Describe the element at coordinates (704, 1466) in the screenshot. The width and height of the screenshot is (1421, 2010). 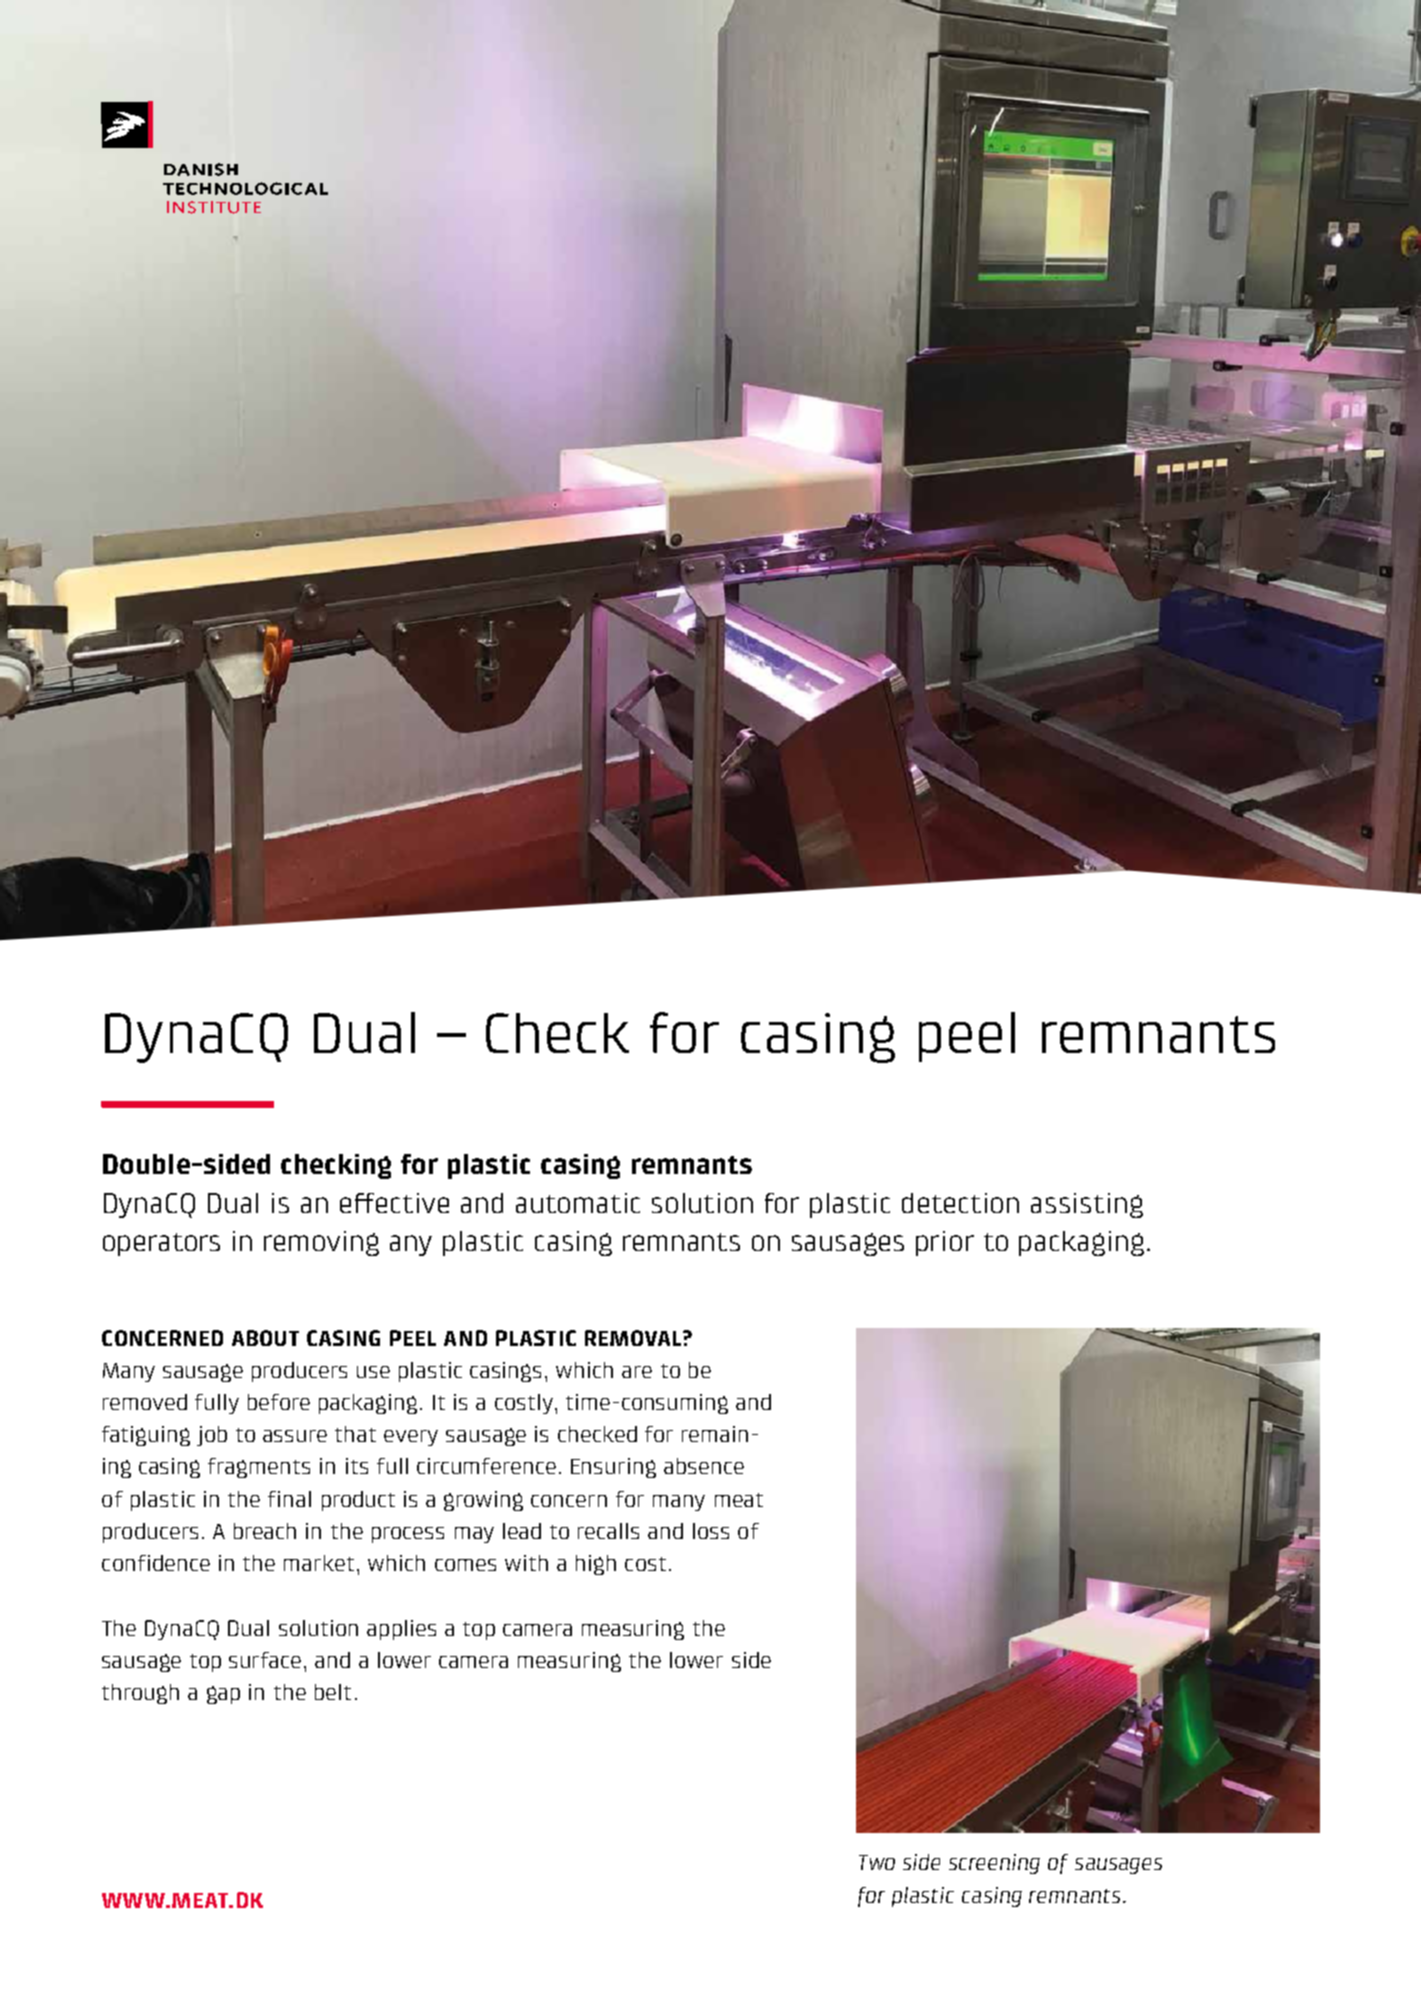
I see `absence` at that location.
